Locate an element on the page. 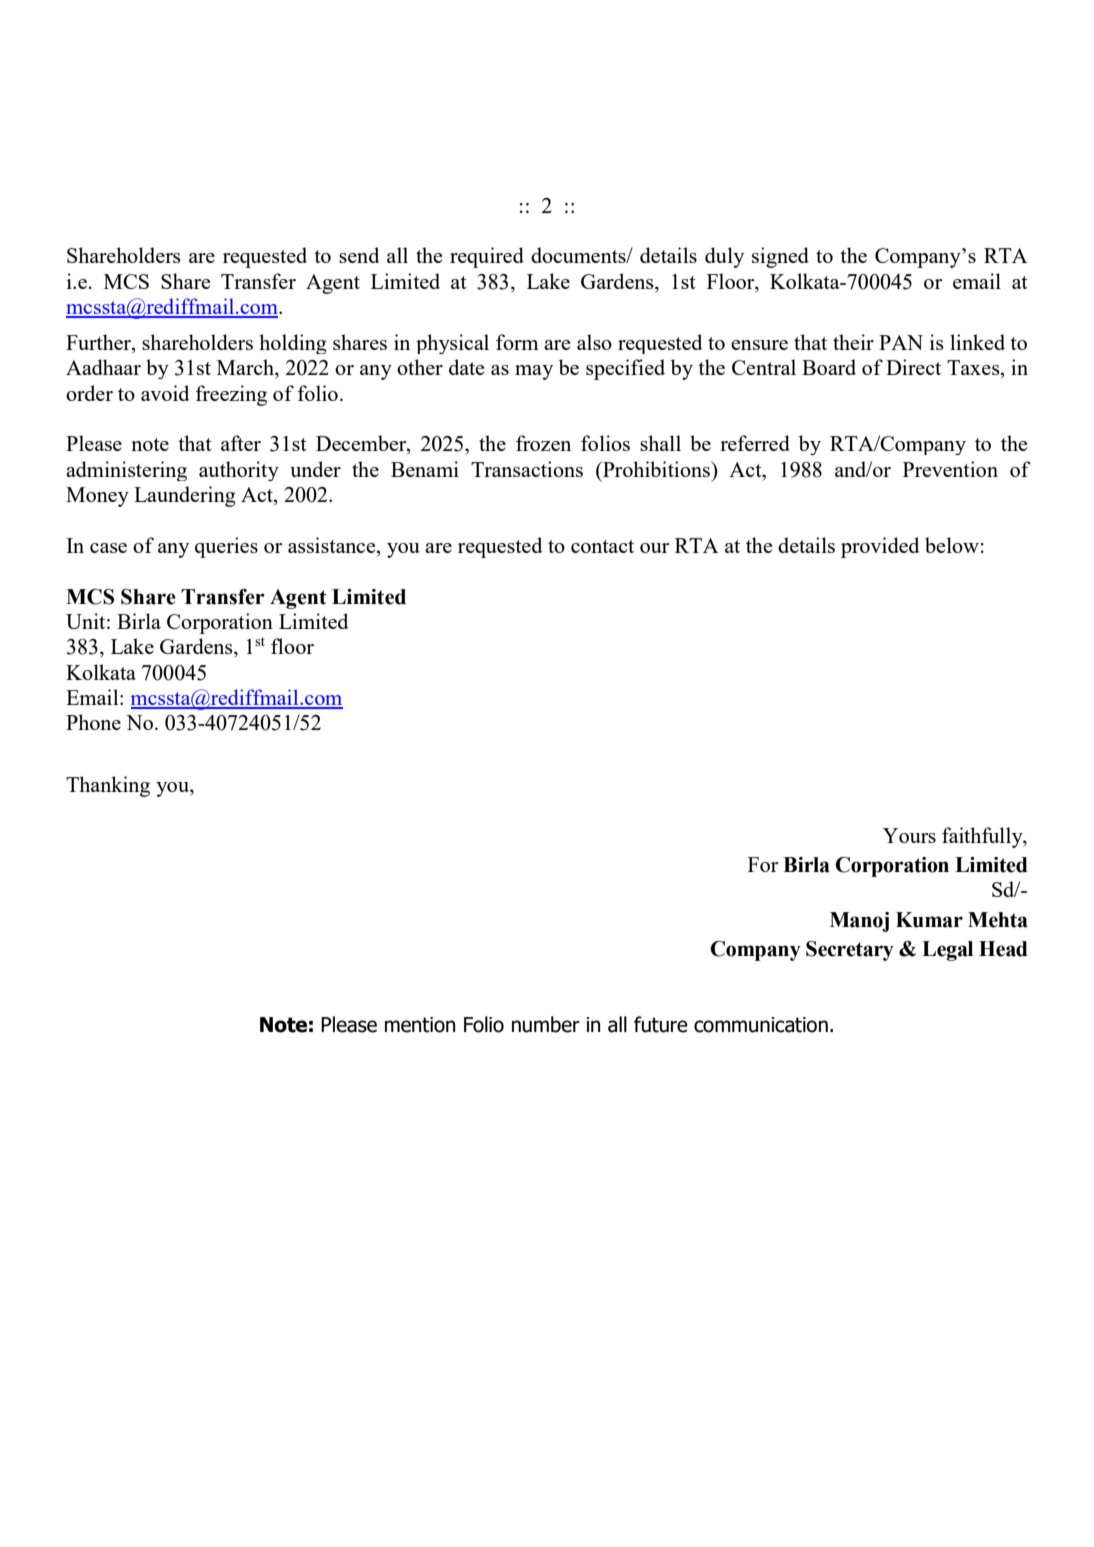 The height and width of the page is (1547, 1094). Thanking is located at coordinates (108, 786).
